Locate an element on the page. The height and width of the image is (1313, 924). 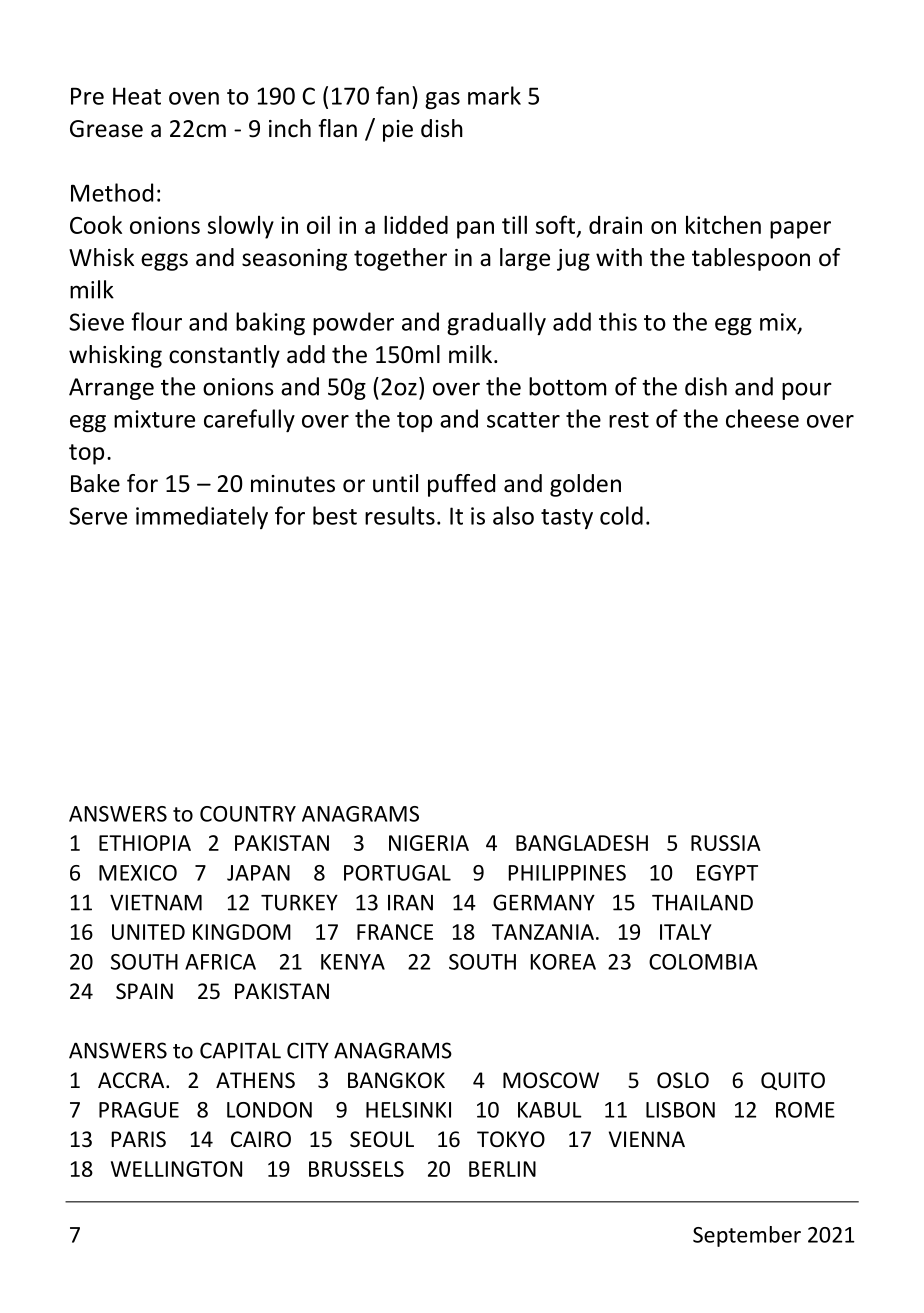
pour is located at coordinates (807, 391).
